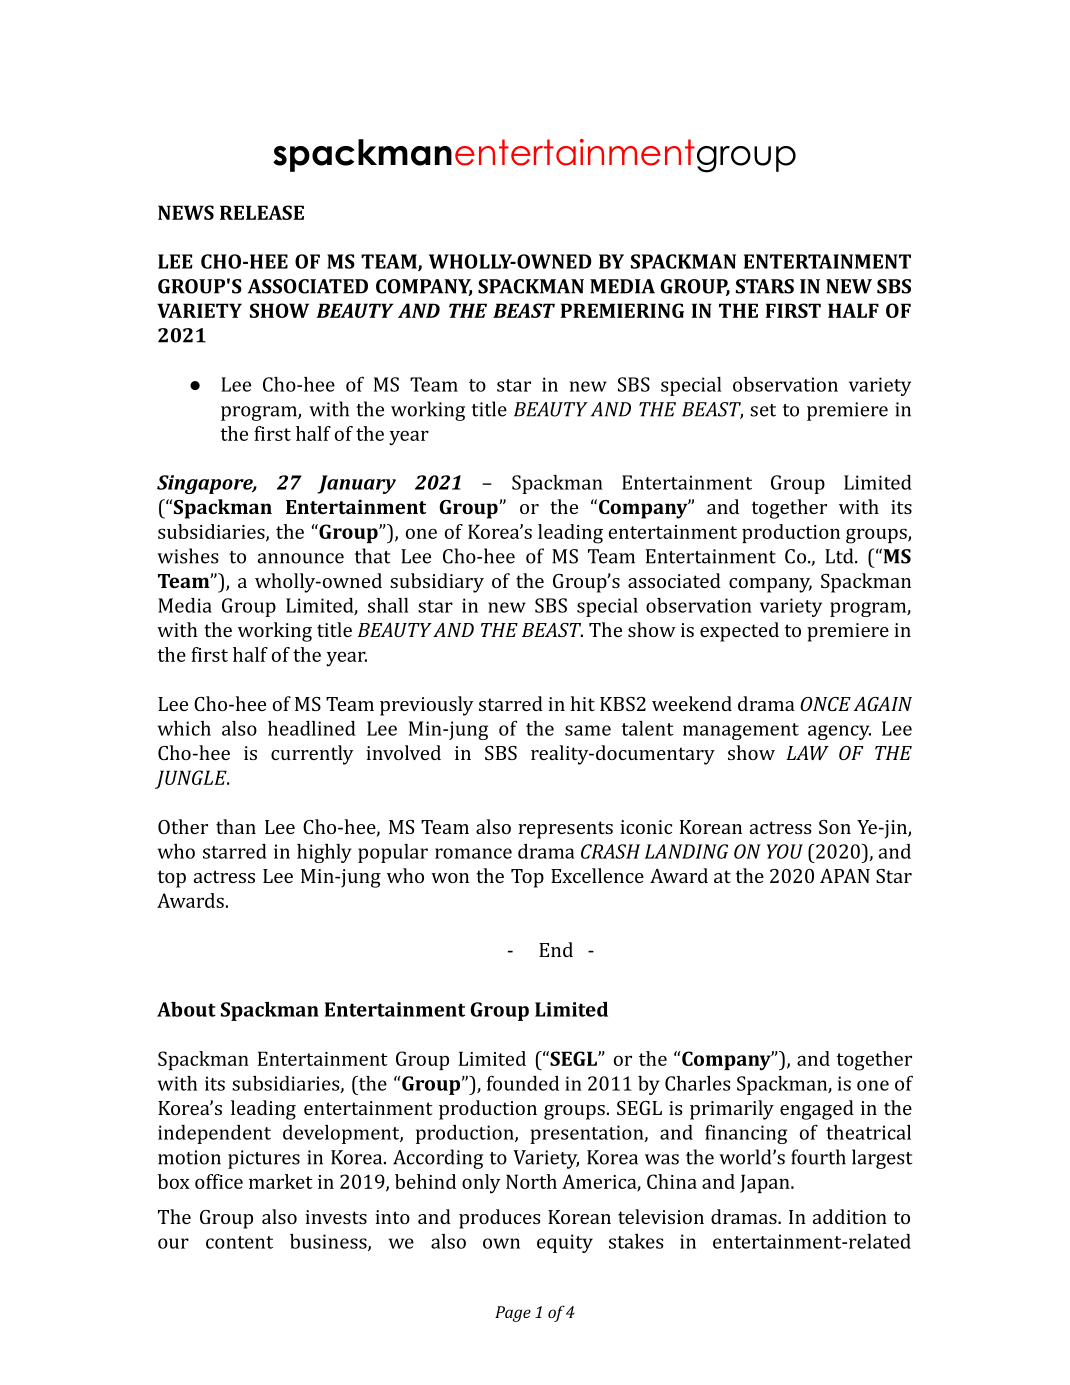 The image size is (1070, 1385). What do you see at coordinates (850, 1216) in the screenshot?
I see `addition` at bounding box center [850, 1216].
